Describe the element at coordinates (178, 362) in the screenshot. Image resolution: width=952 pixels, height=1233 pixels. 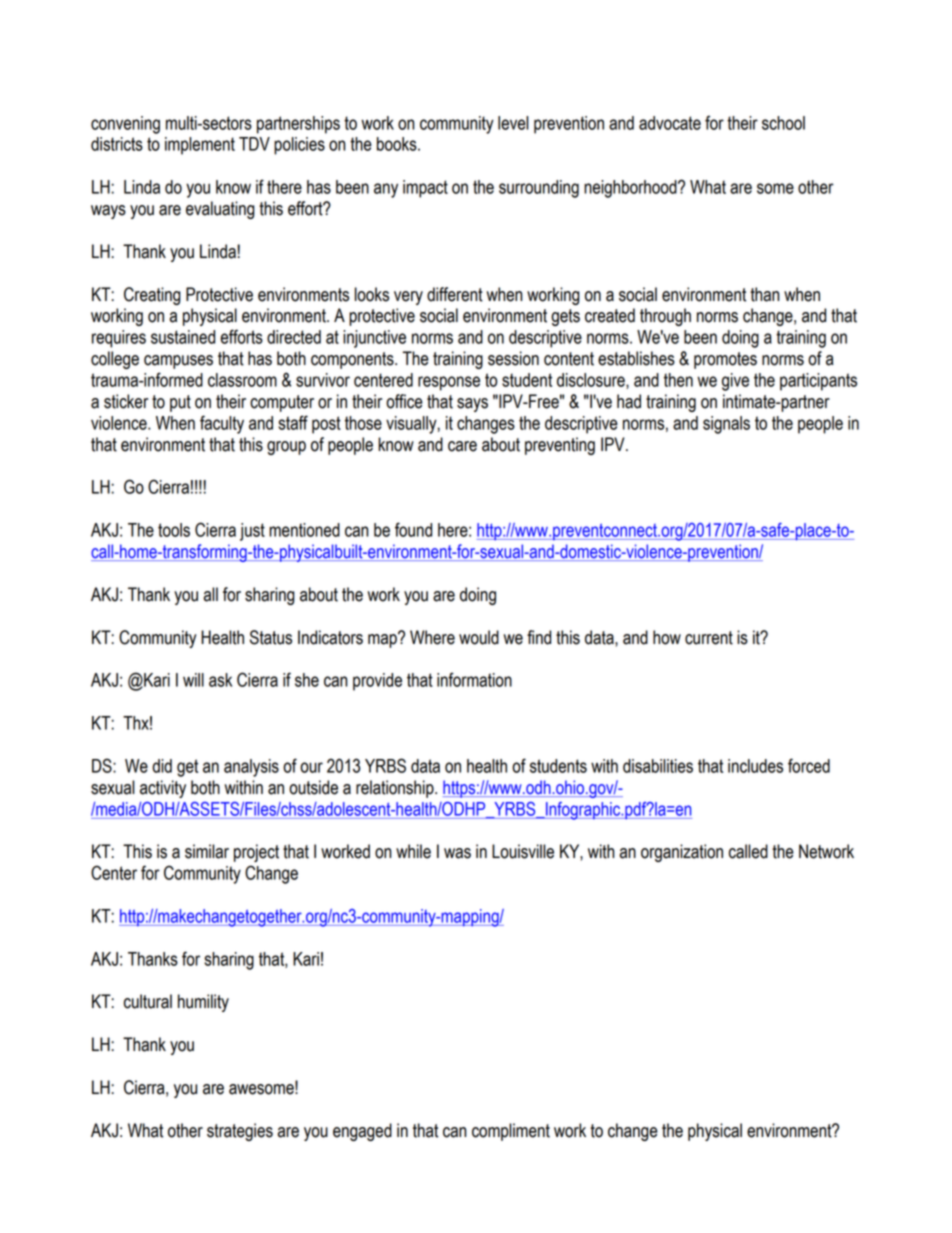
I see `campuses` at that location.
